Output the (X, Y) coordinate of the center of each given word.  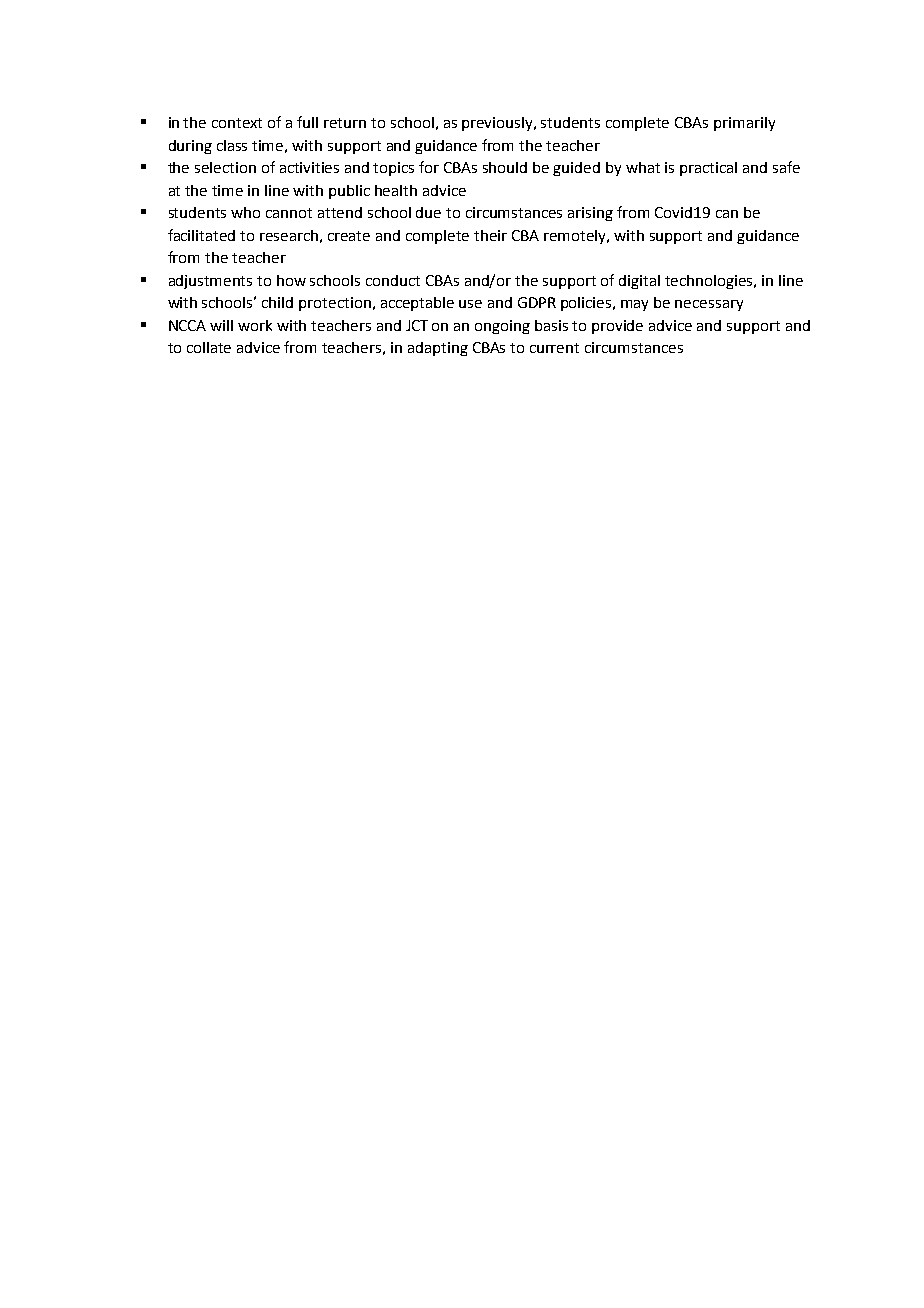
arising (590, 214)
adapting (438, 349)
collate (209, 347)
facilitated (201, 235)
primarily (744, 124)
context (237, 123)
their (490, 235)
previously (498, 124)
